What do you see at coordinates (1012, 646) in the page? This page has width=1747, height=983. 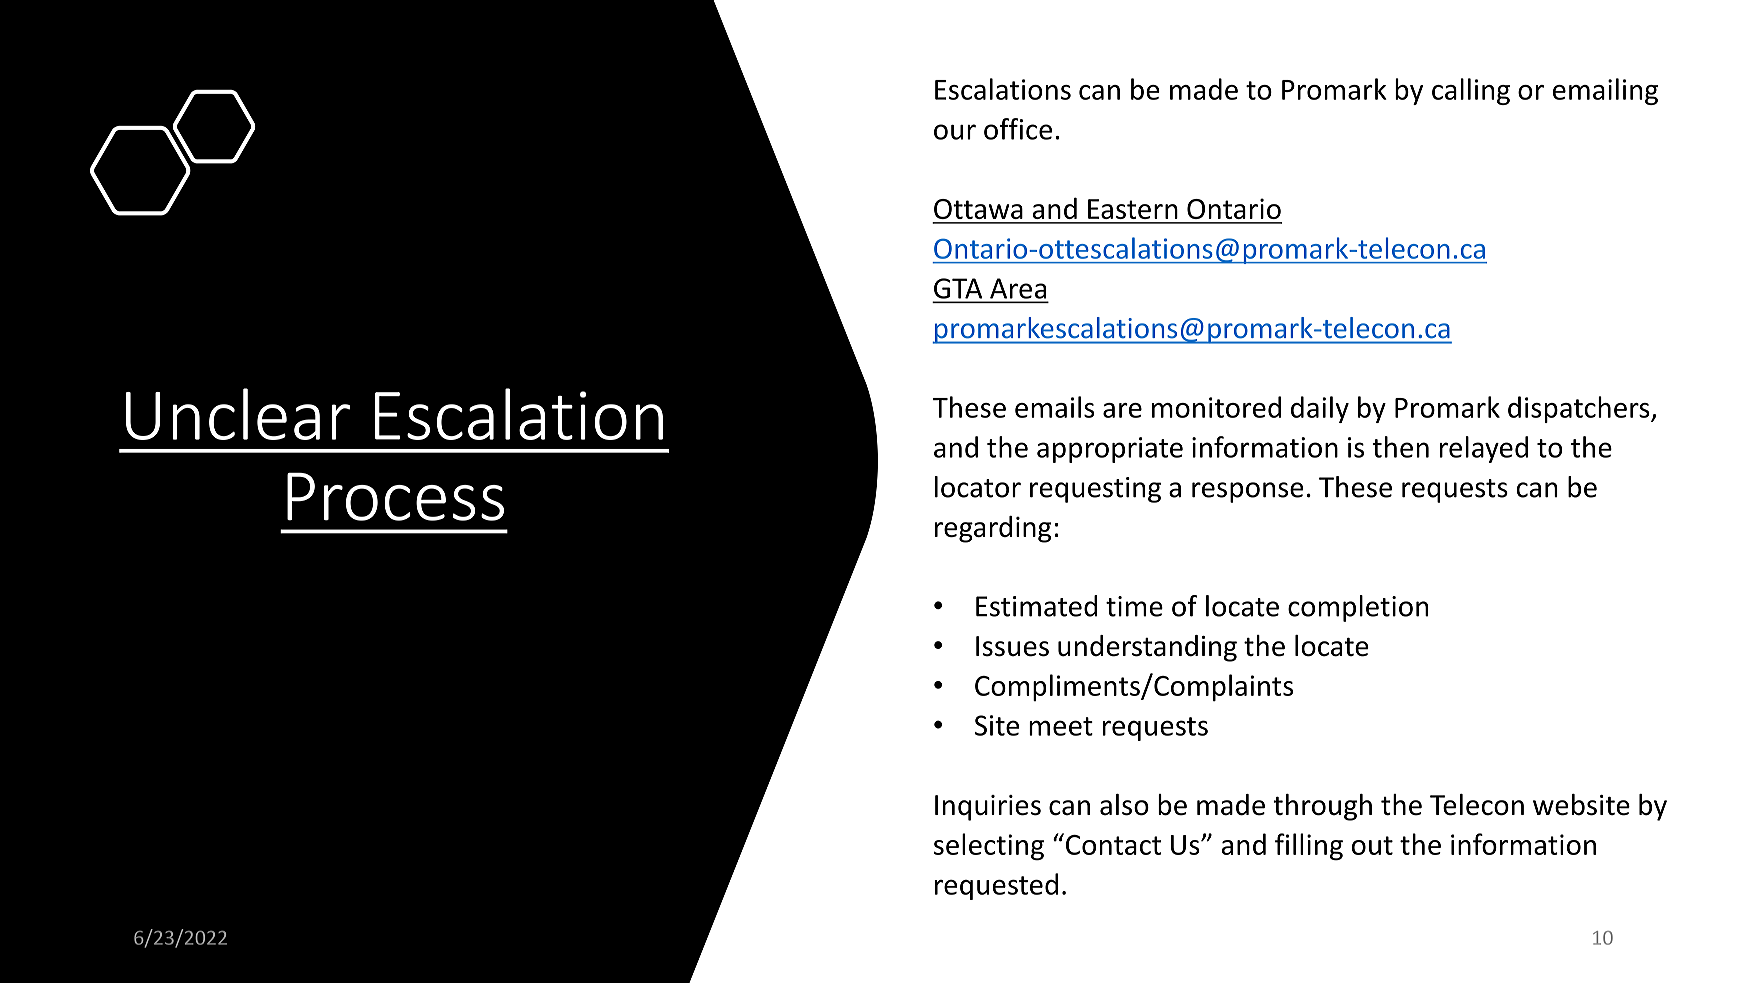 I see `Issues` at bounding box center [1012, 646].
